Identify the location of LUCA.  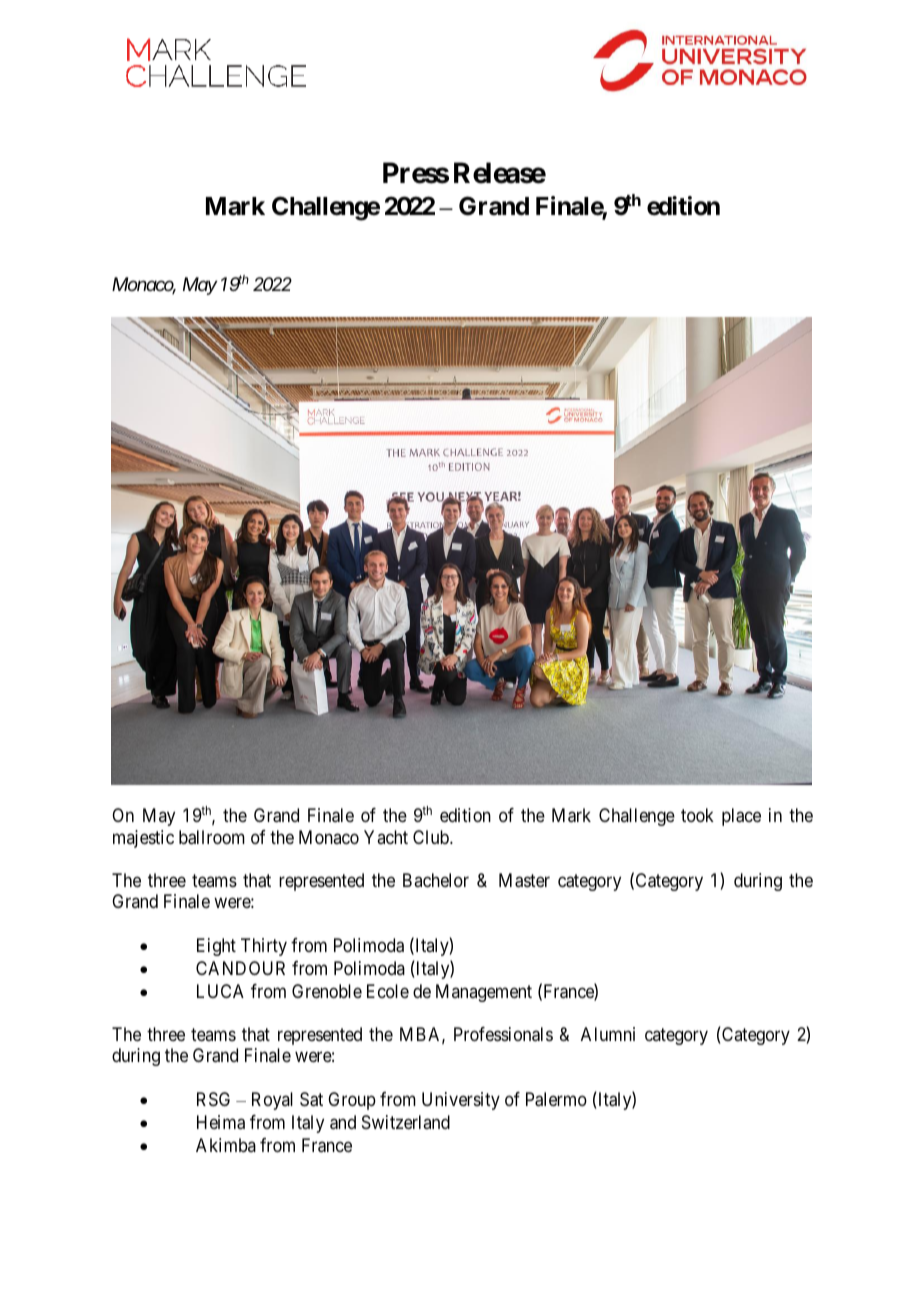
(220, 991).
